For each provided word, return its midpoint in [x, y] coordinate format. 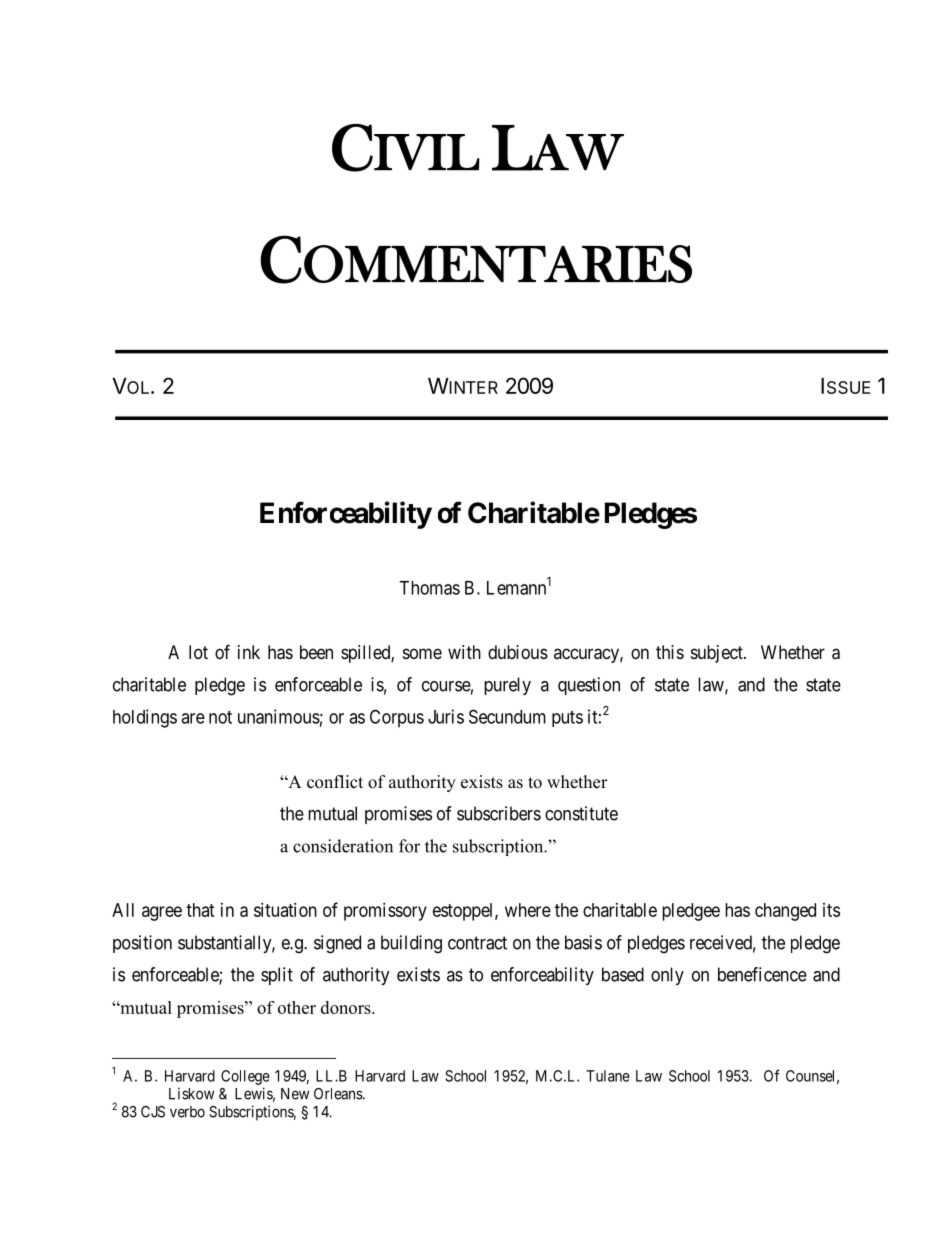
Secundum [507, 716]
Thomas [429, 588]
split [277, 976]
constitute [581, 813]
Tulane [608, 1076]
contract [477, 943]
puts [567, 719]
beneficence [762, 974]
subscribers [499, 813]
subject [718, 654]
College [245, 1077]
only [667, 976]
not [220, 717]
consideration [343, 846]
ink [249, 652]
